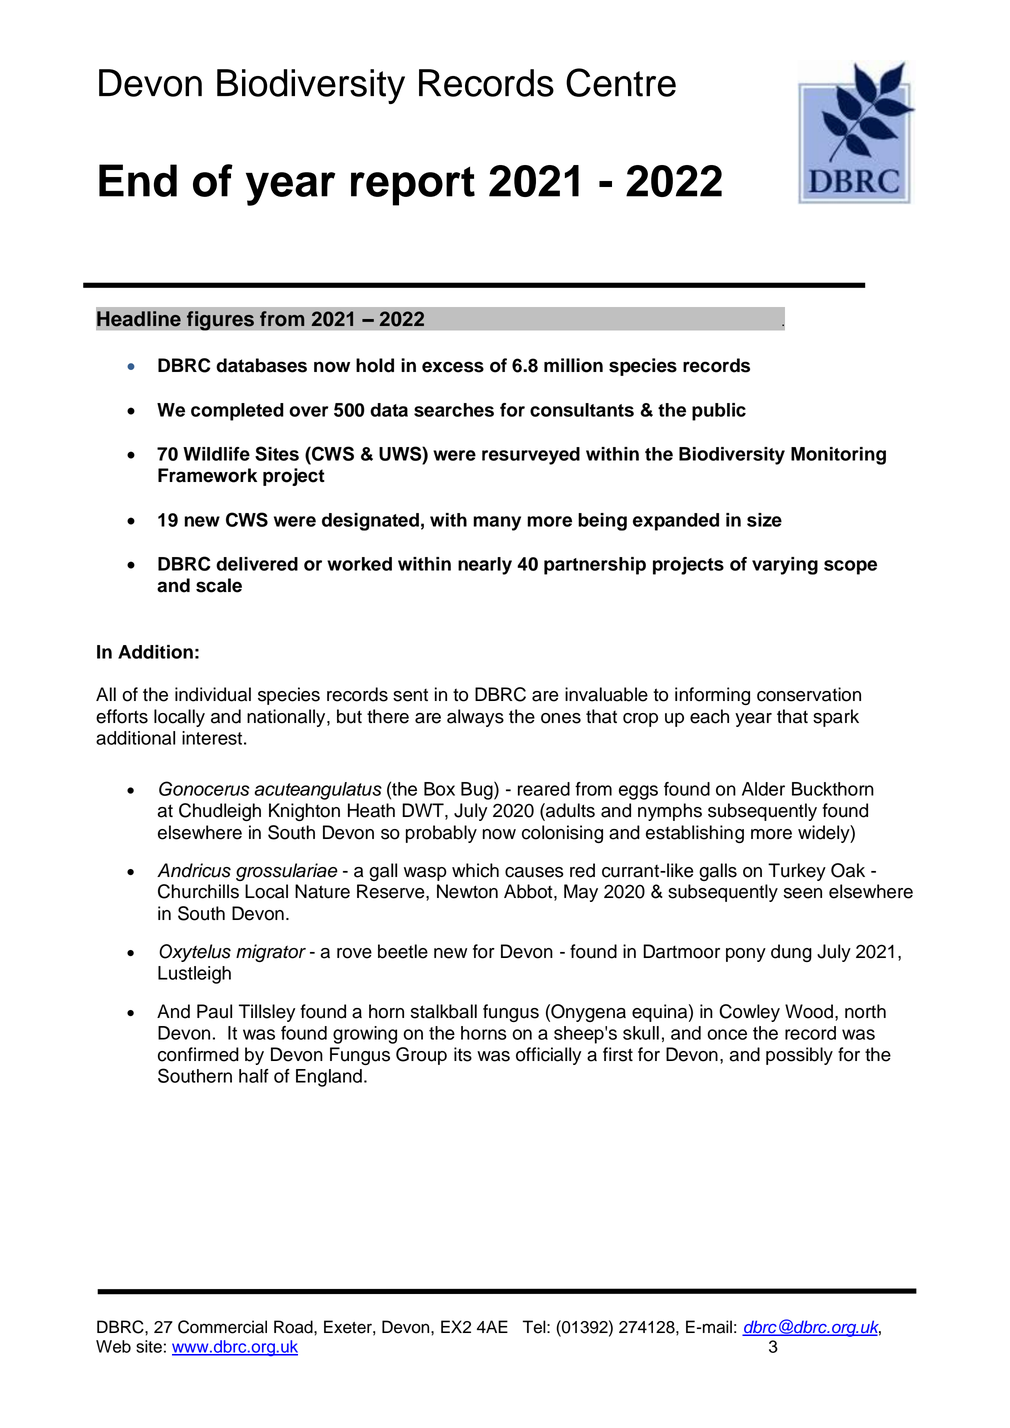 This screenshot has width=1010, height=1428. What do you see at coordinates (214, 1011) in the screenshot?
I see `Paul` at bounding box center [214, 1011].
